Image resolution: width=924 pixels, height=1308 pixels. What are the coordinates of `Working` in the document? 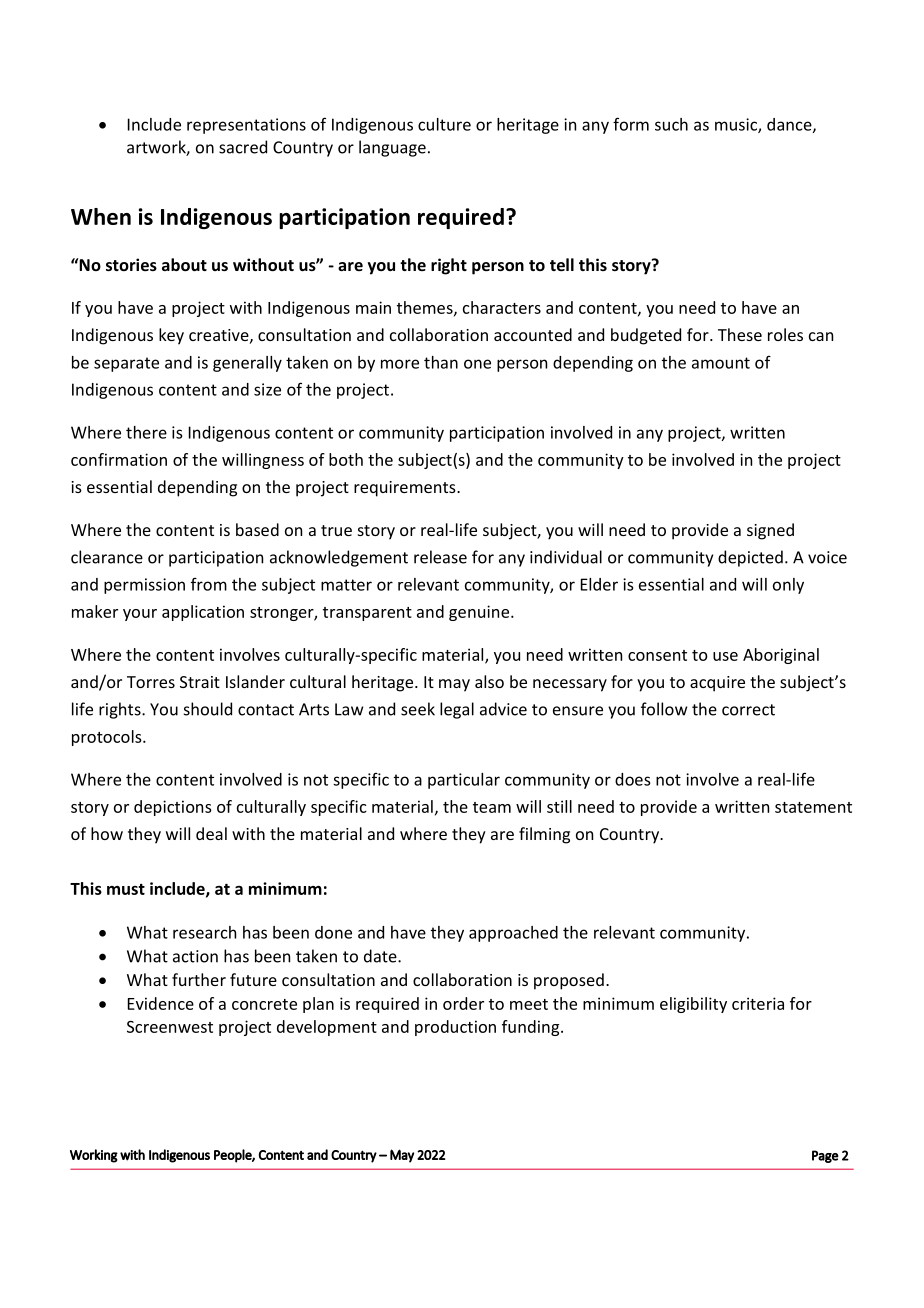 It's located at (94, 1156).
